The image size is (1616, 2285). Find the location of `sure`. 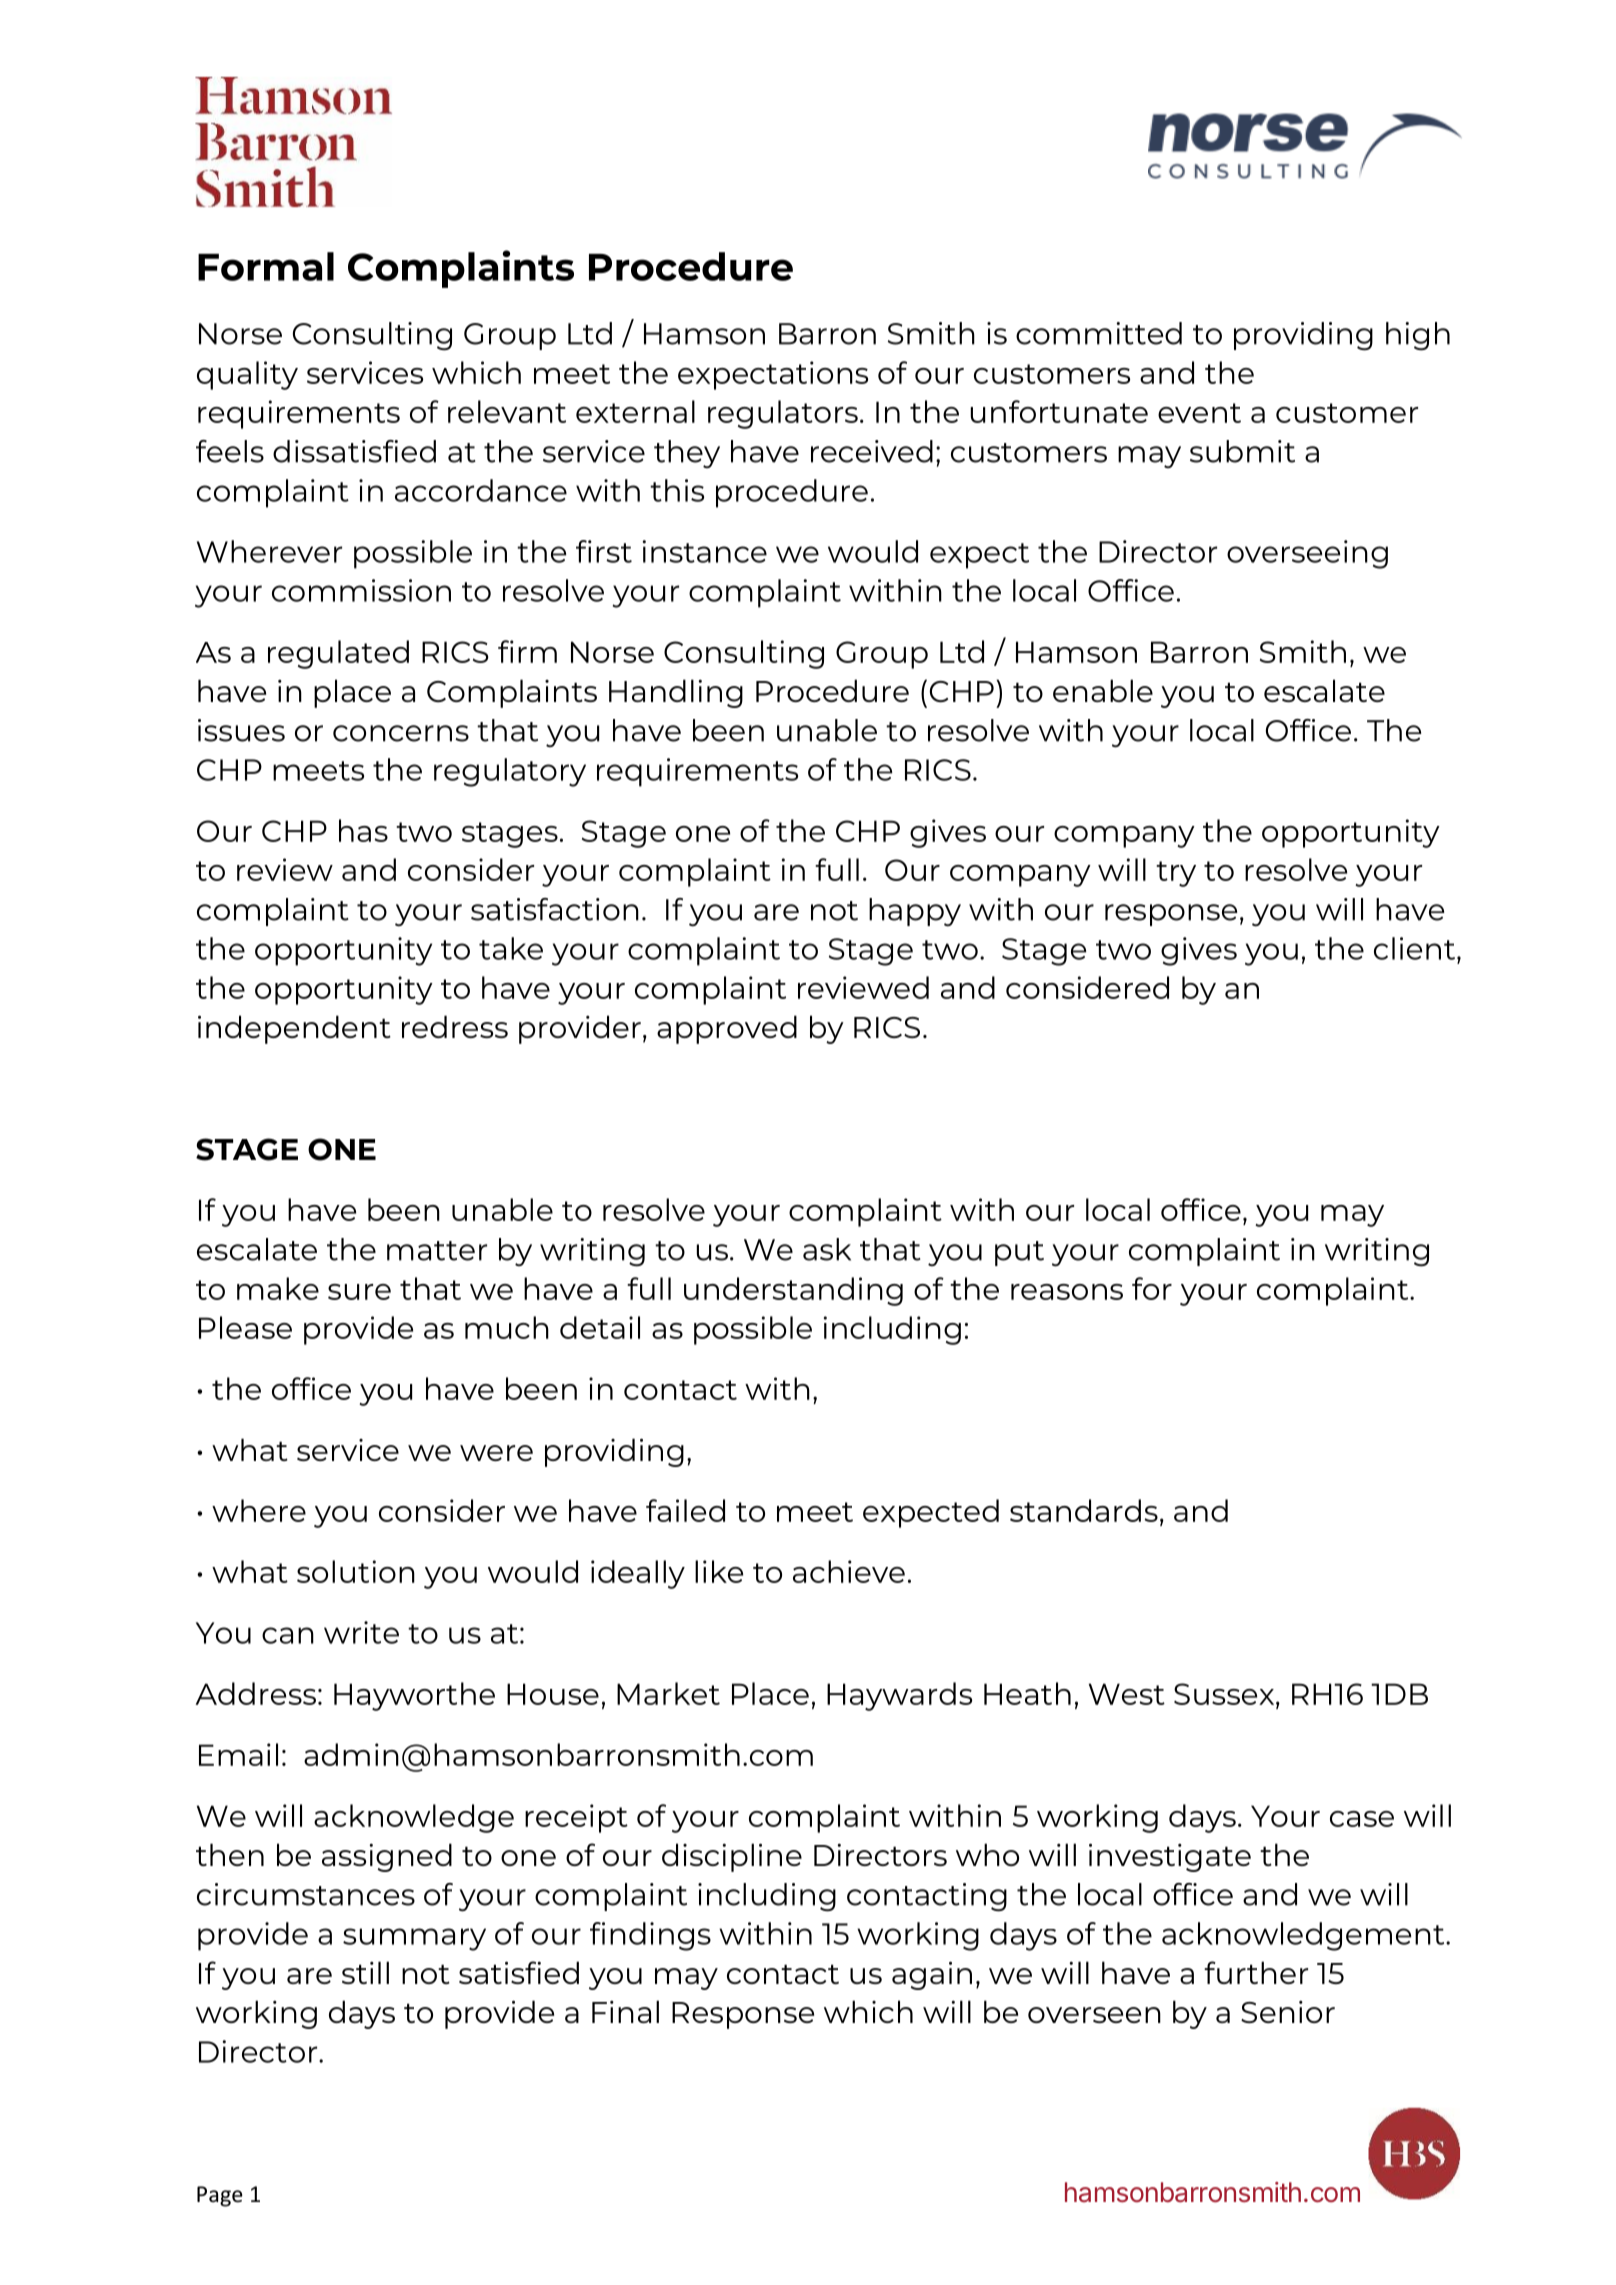

sure is located at coordinates (359, 1292).
